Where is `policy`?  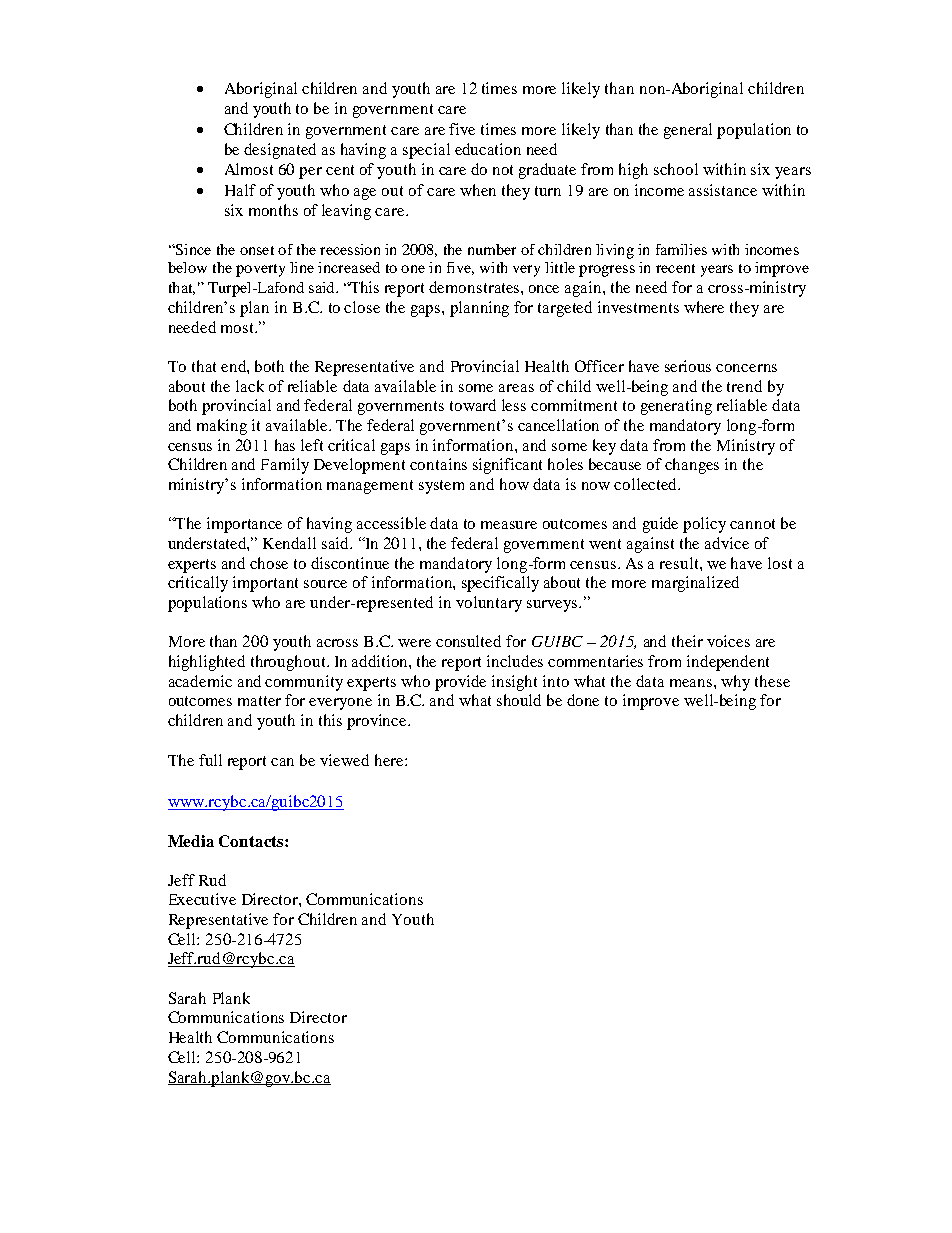 policy is located at coordinates (704, 525).
